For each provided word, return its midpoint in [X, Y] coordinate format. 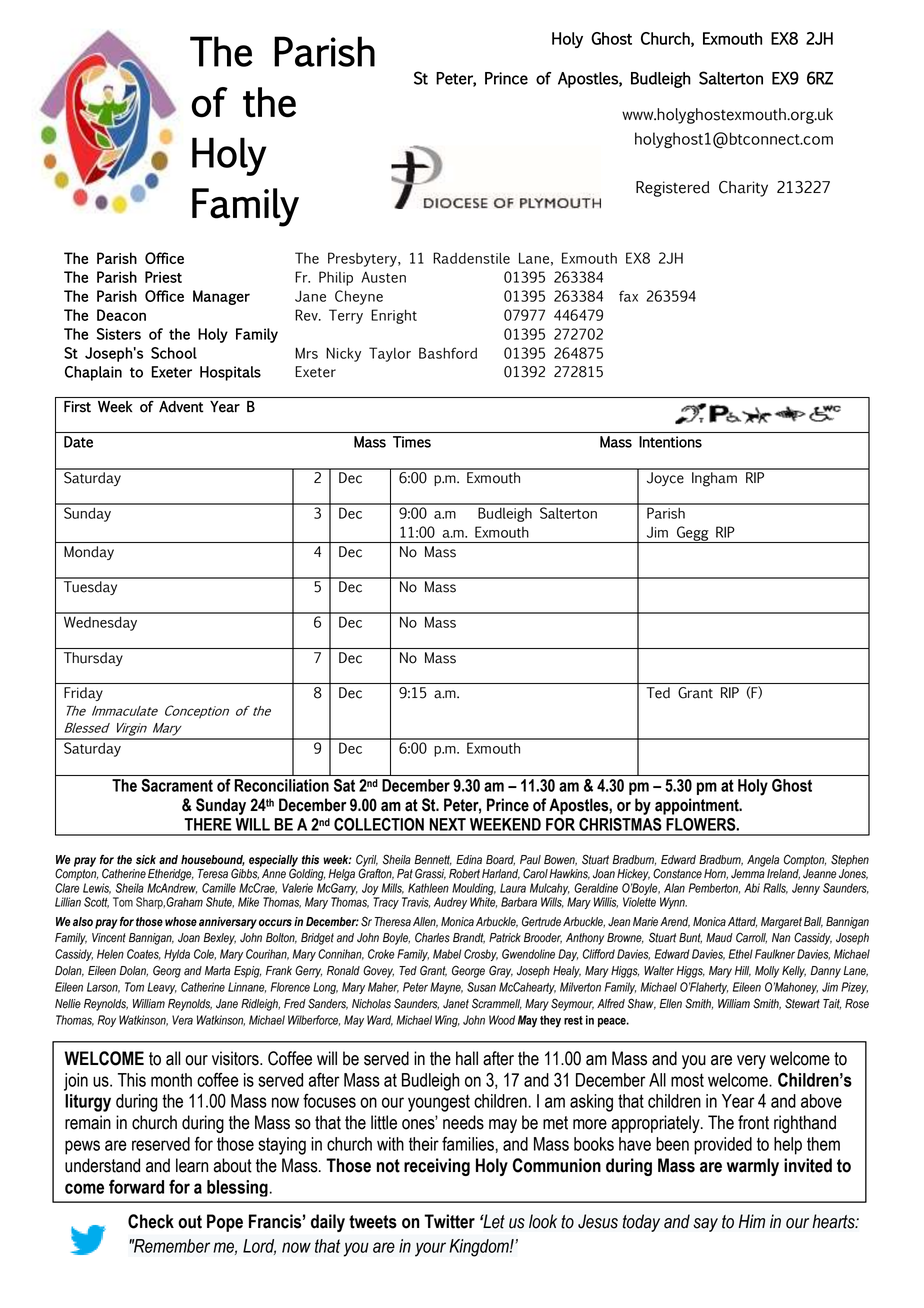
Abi [752, 888]
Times [412, 442]
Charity [743, 189]
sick [146, 860]
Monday [89, 553]
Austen [383, 277]
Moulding [474, 890]
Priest [163, 277]
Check [151, 1221]
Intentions [670, 442]
